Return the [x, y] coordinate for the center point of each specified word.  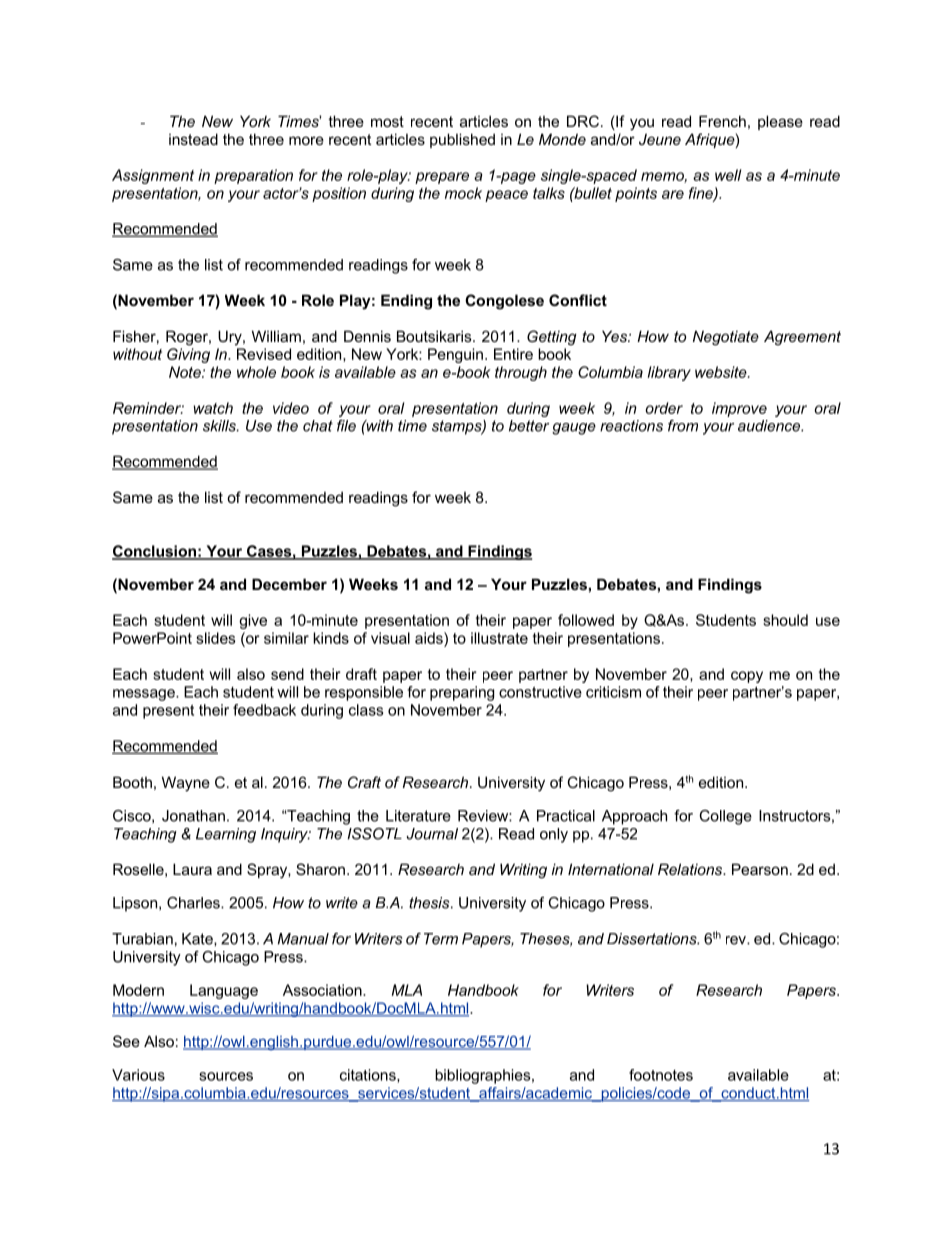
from [683, 426]
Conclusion [155, 552]
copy [747, 677]
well [728, 175]
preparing [462, 693]
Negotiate [726, 338]
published [462, 140]
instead [193, 139]
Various [138, 1075]
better [529, 426]
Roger [188, 338]
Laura [192, 869]
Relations [691, 869]
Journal [432, 834]
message [145, 695]
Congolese [504, 302]
